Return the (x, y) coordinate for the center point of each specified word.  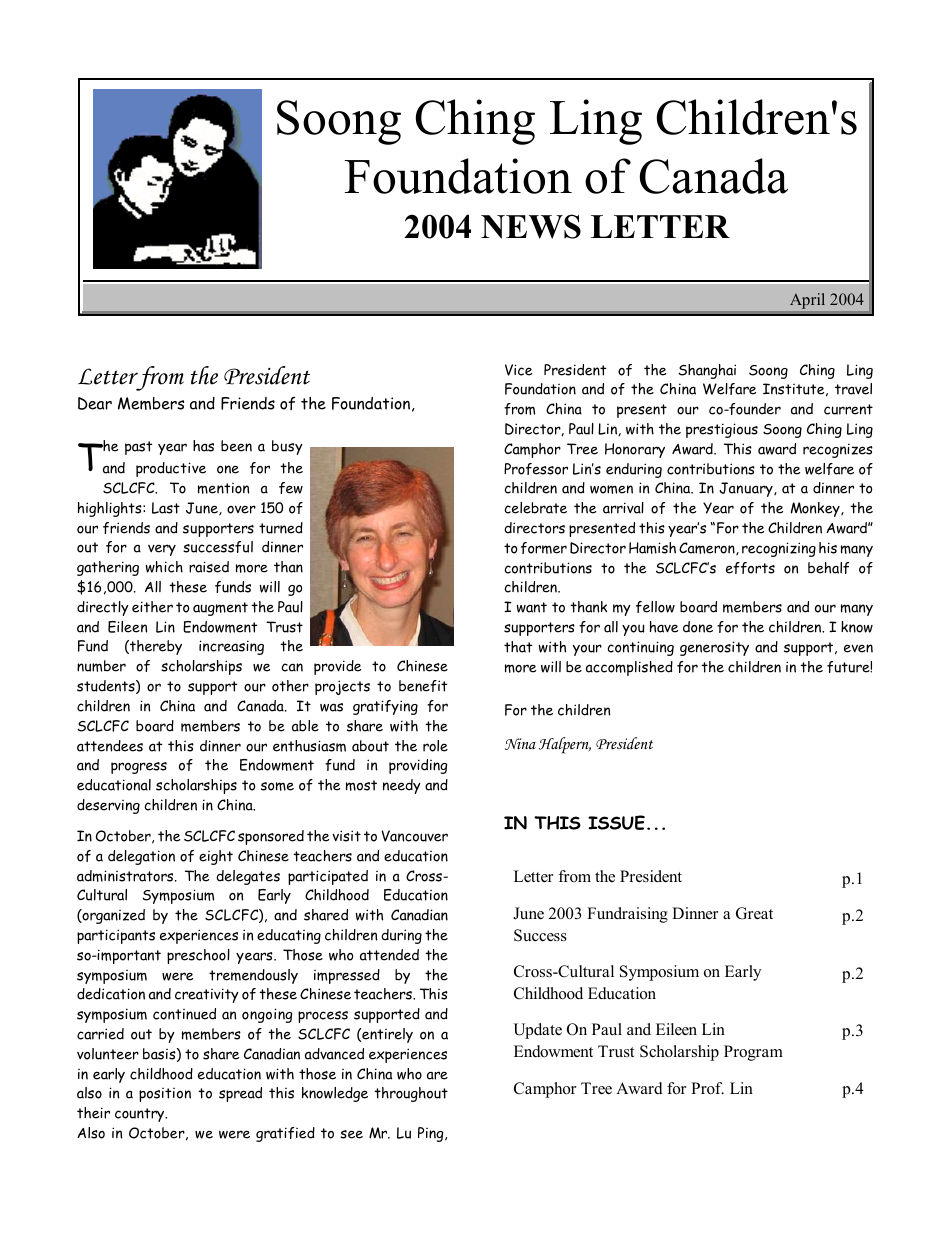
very (162, 550)
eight (216, 857)
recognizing (779, 549)
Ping (432, 1134)
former (544, 548)
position (165, 1095)
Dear (95, 403)
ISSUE (616, 822)
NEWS (531, 226)
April (807, 301)
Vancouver (414, 836)
